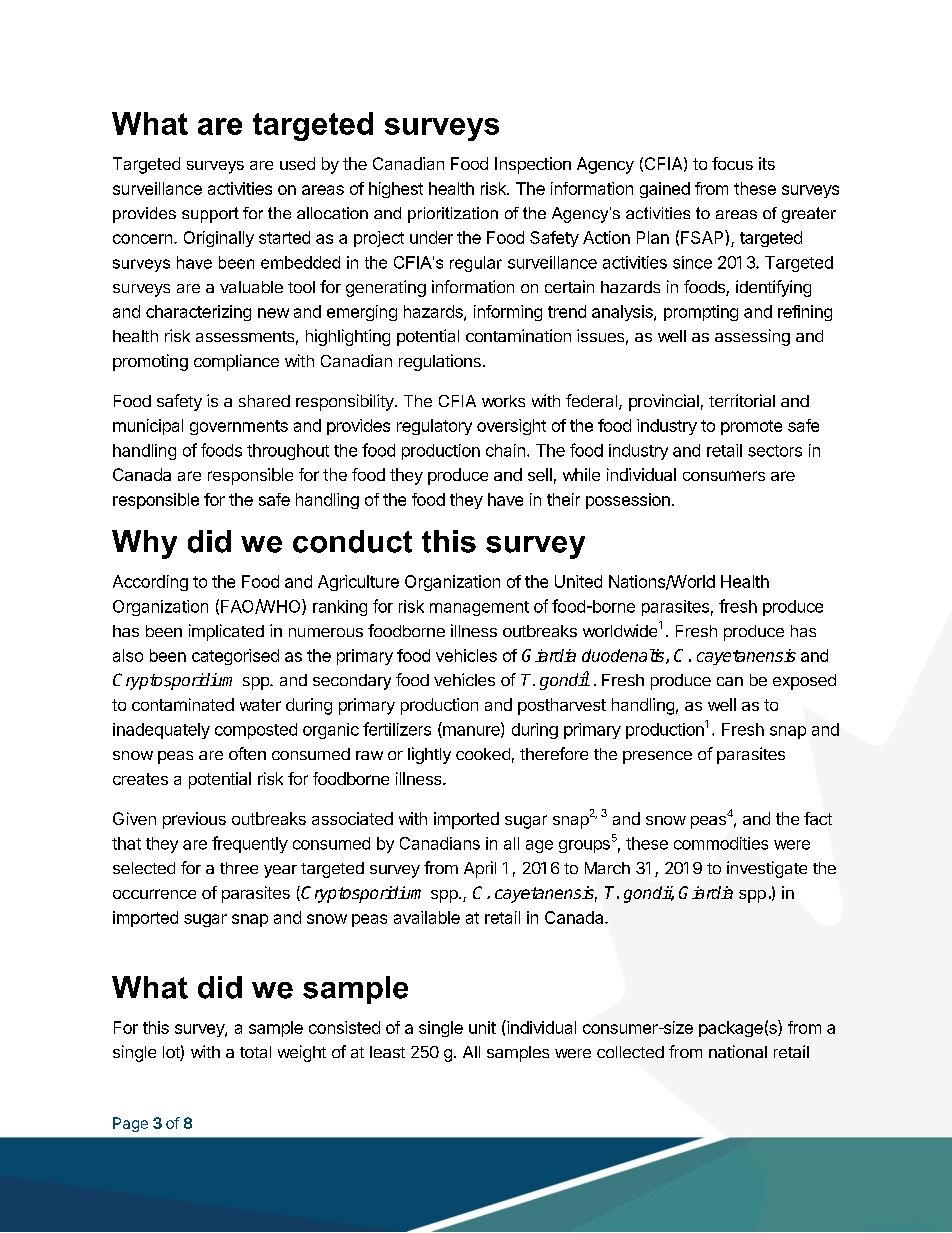 The width and height of the page is (952, 1233). I want to click on chain, so click(505, 450).
